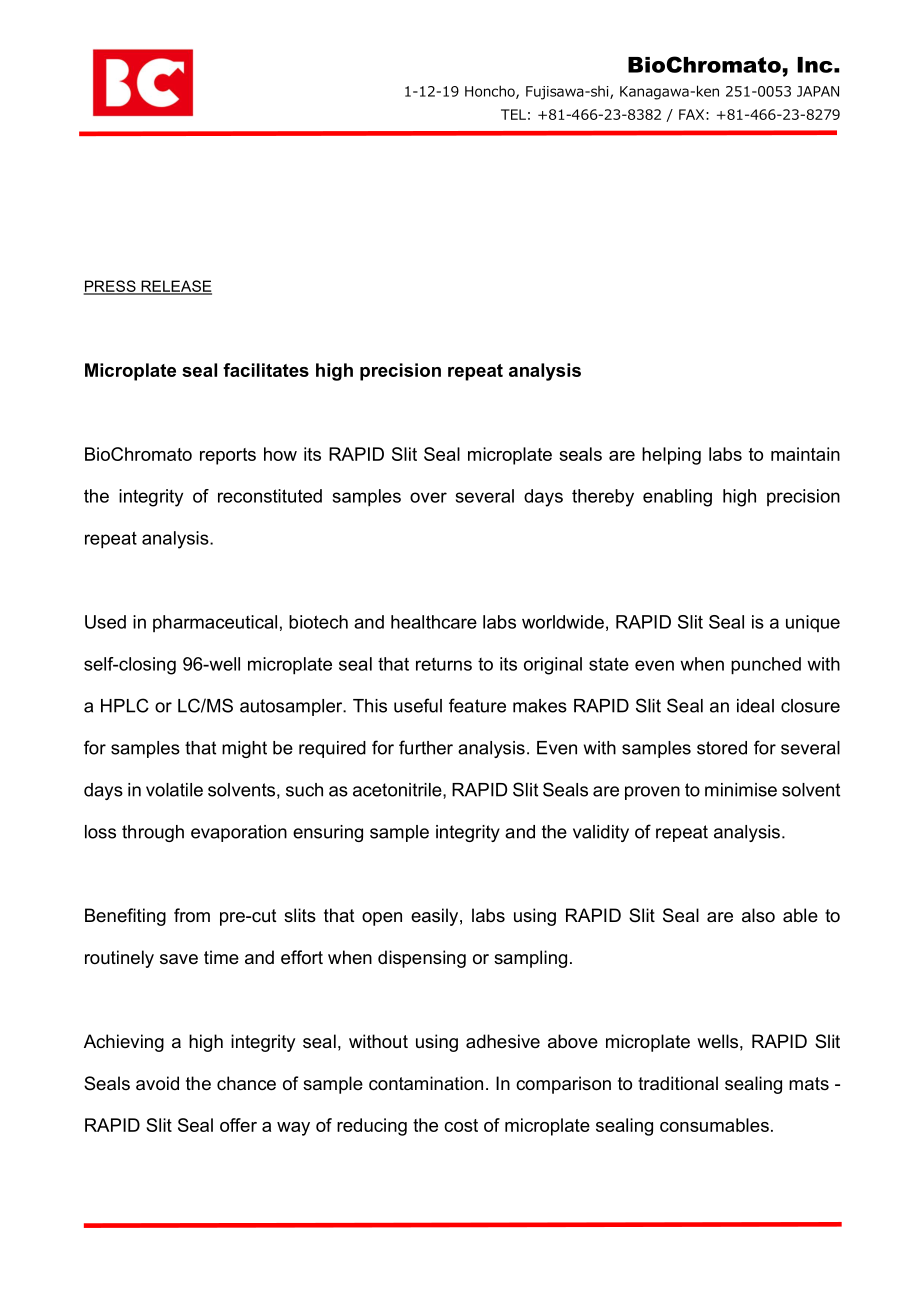 This page has height=1308, width=924. I want to click on RELEASE, so click(175, 287).
